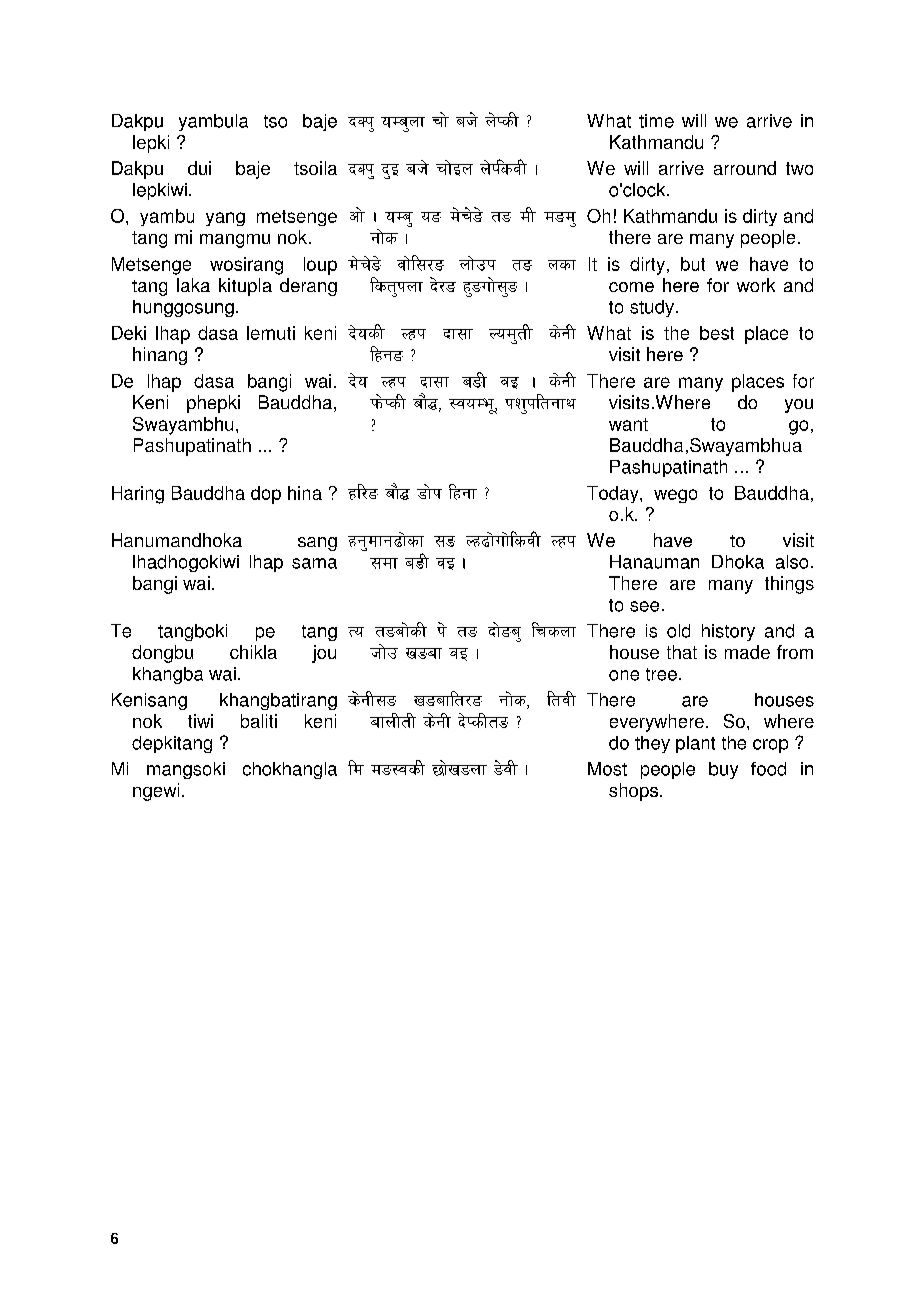 This document has height=1308, width=924. What do you see at coordinates (607, 769) in the document?
I see `Most` at bounding box center [607, 769].
